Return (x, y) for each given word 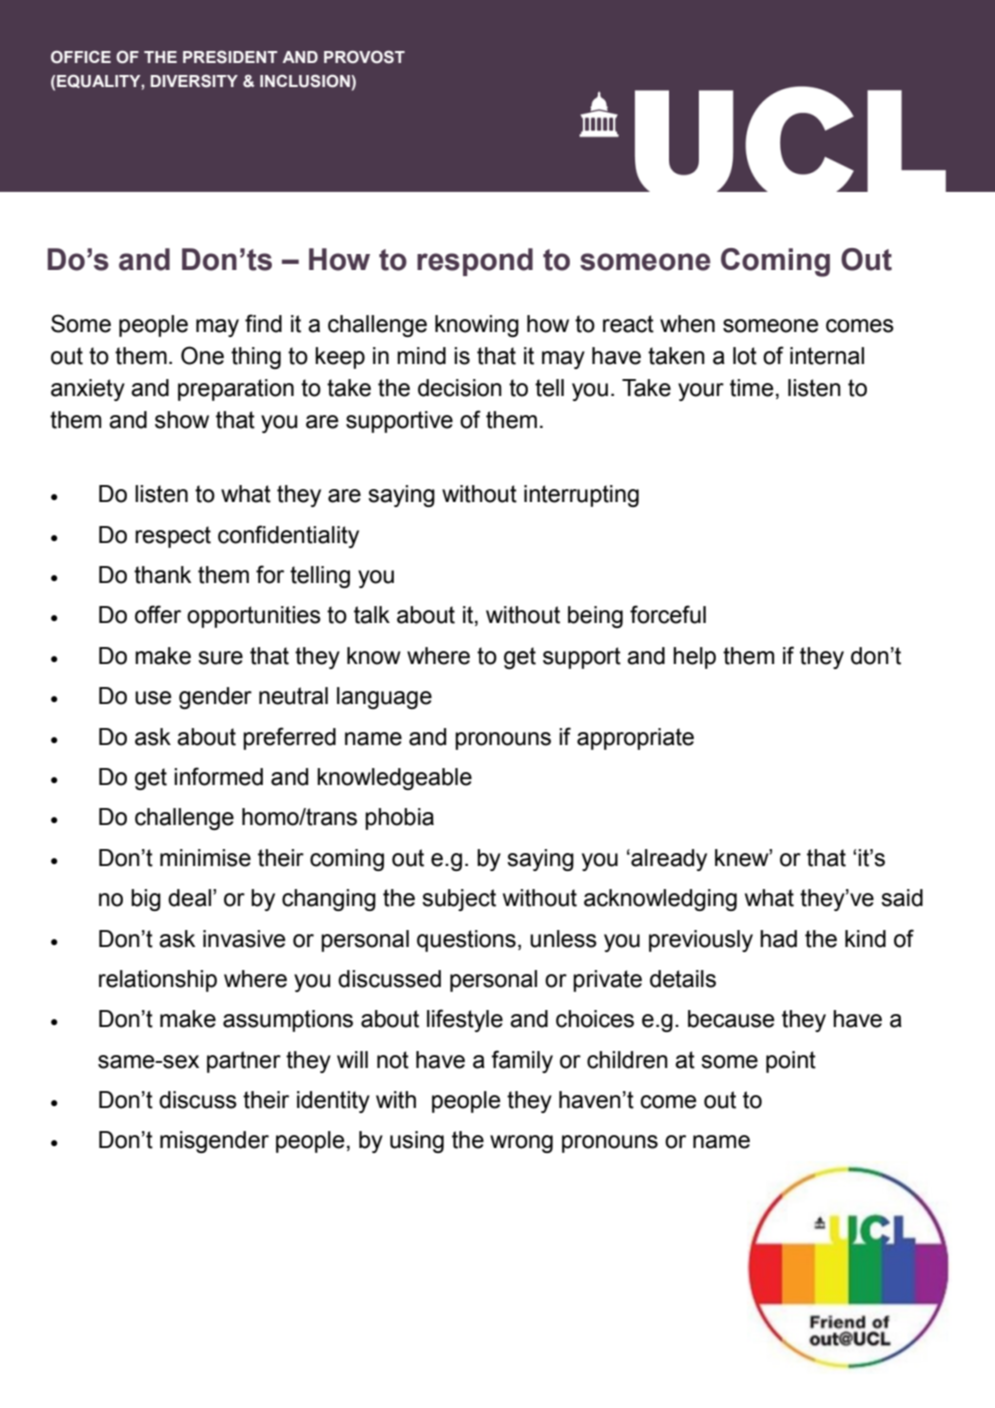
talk (372, 615)
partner (244, 1062)
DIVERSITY (194, 81)
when (687, 324)
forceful (668, 614)
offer (158, 614)
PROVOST (364, 57)
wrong (521, 1144)
